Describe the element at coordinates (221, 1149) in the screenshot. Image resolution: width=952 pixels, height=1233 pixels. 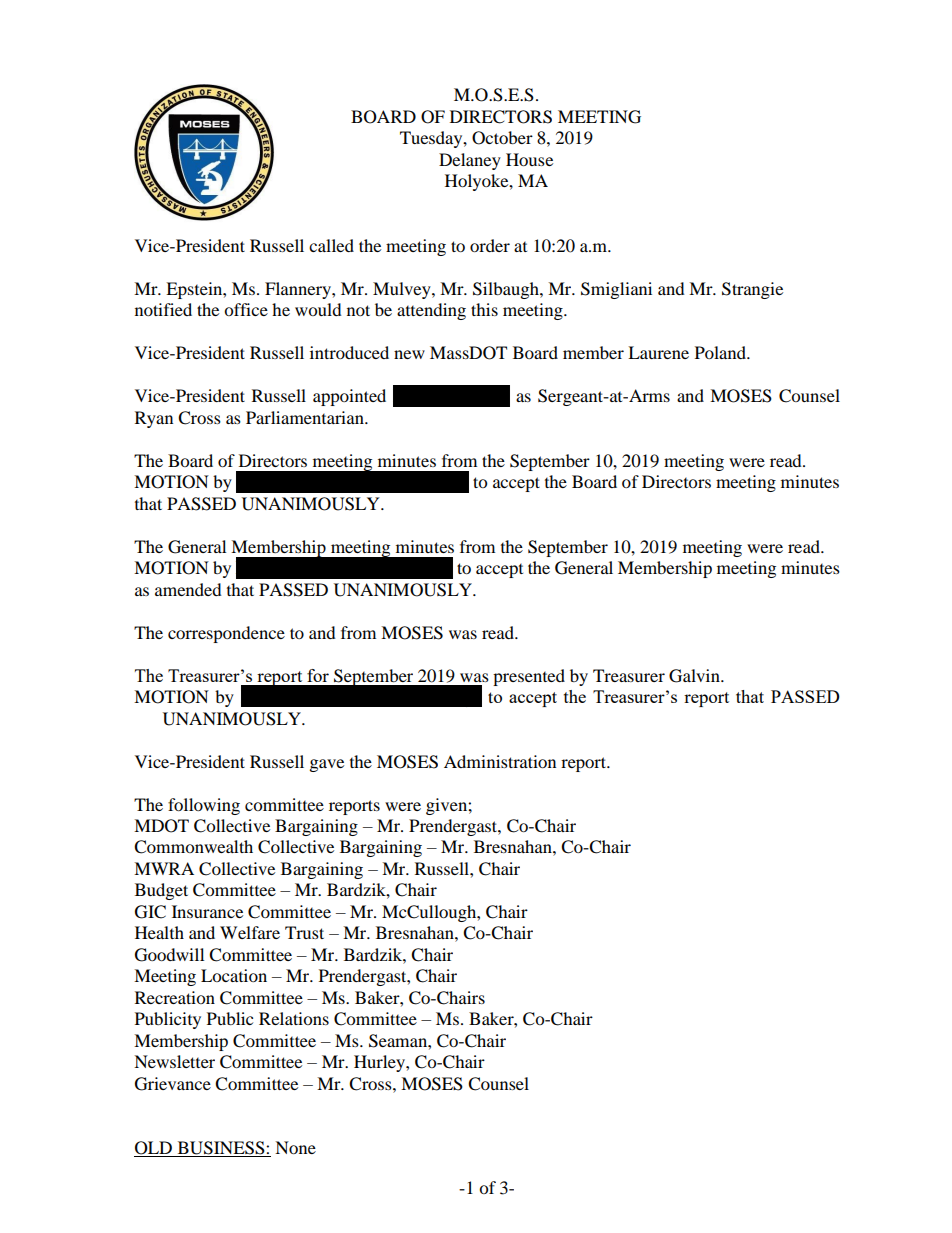
I see `BUSINESS` at that location.
